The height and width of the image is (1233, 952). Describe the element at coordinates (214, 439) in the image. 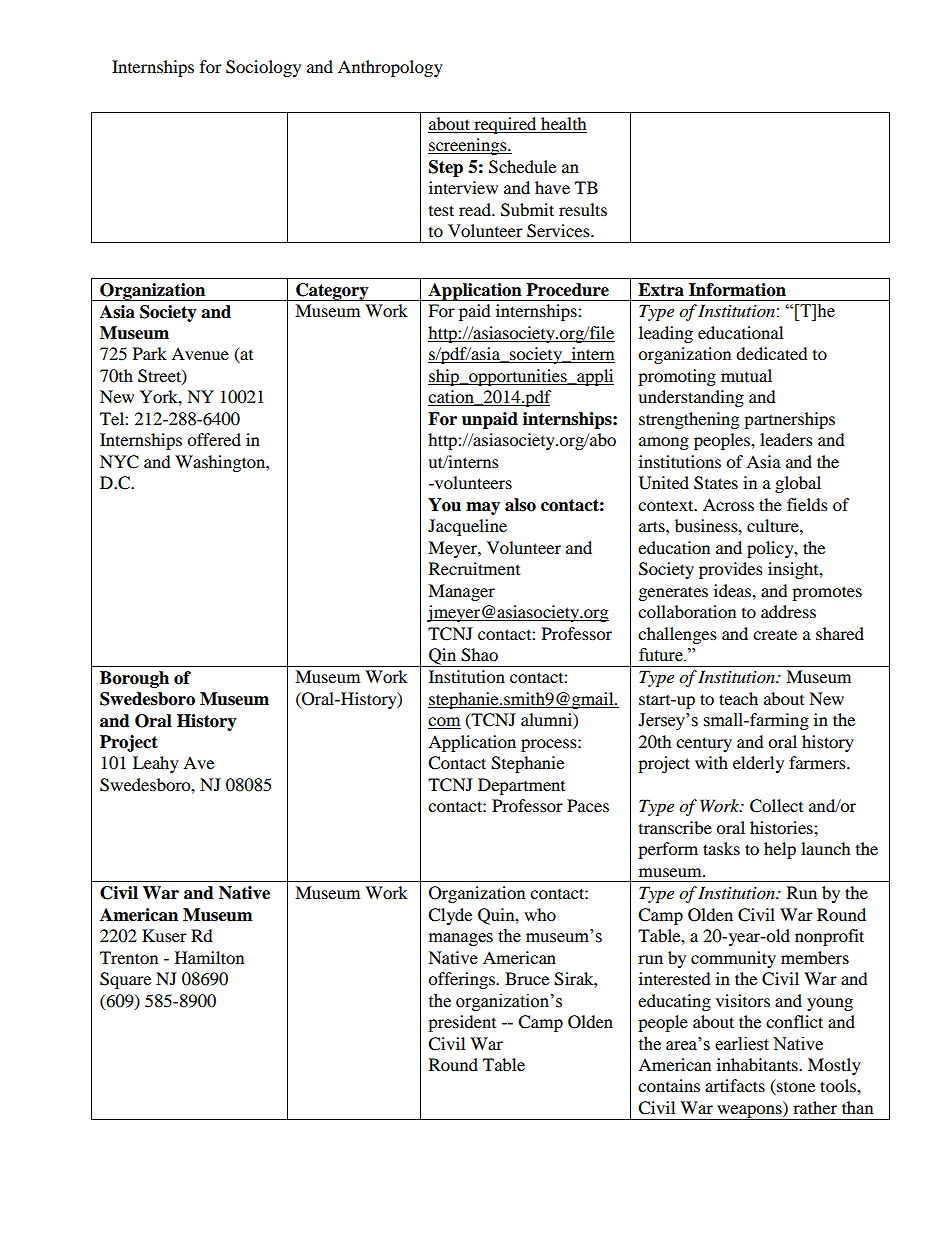

I see `offered` at that location.
